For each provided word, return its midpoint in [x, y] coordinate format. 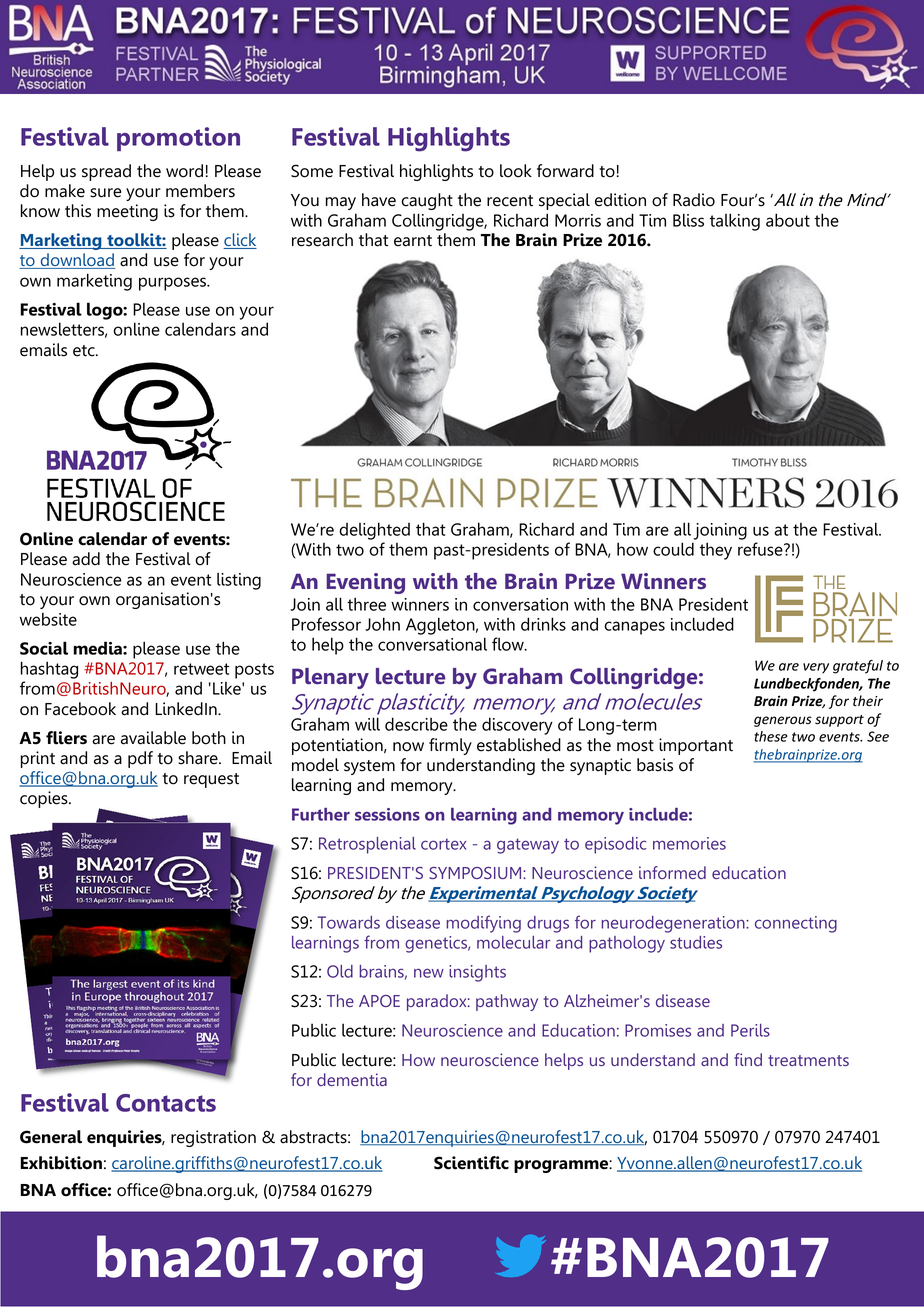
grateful [858, 667]
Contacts [166, 1103]
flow [509, 644]
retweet [201, 669]
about [788, 220]
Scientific [471, 1163]
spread [106, 172]
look [516, 171]
